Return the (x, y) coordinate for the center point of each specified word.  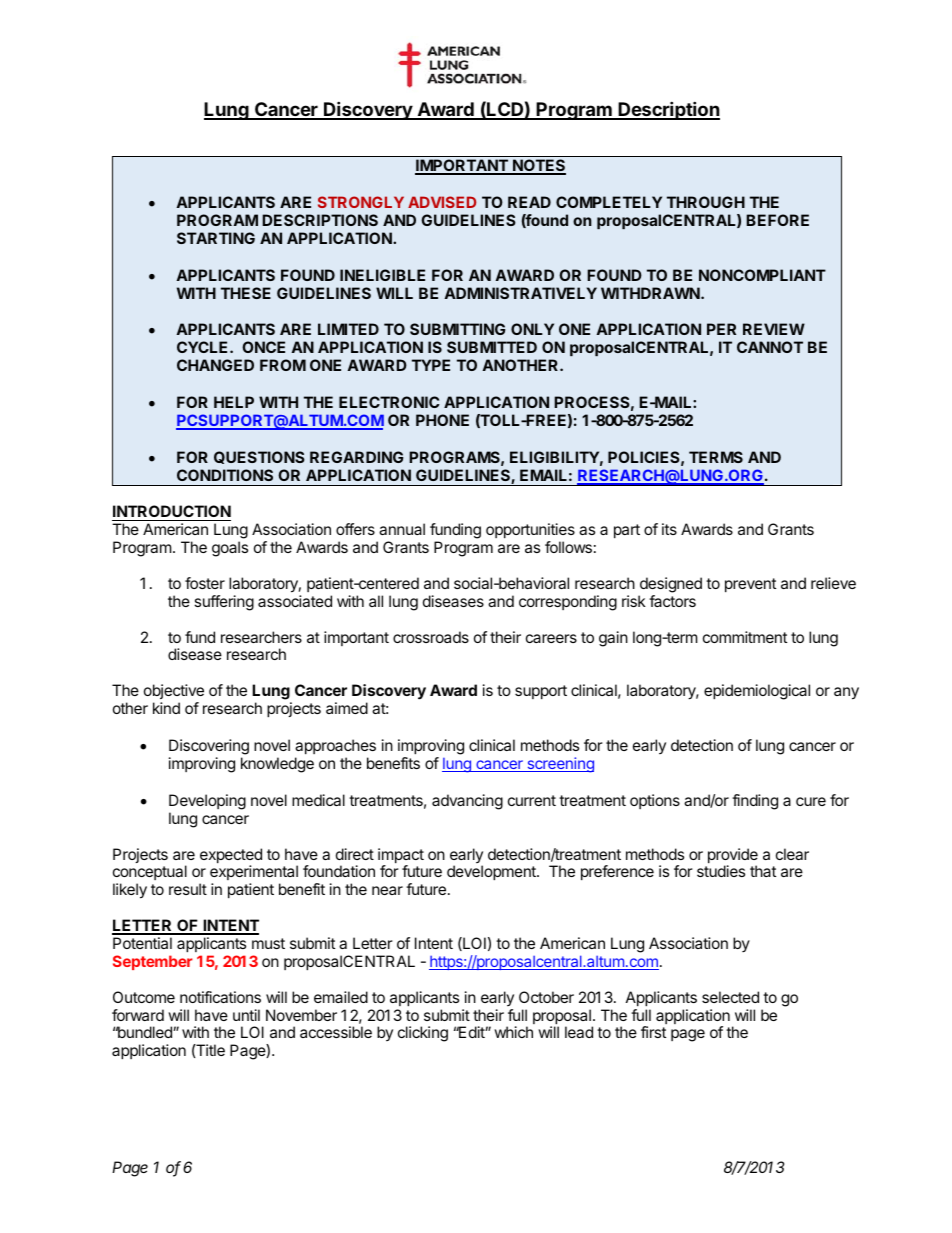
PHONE (442, 420)
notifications (220, 997)
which (513, 1032)
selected (730, 997)
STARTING (216, 238)
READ (529, 202)
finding (755, 802)
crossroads (431, 637)
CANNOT (770, 347)
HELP (234, 402)
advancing (467, 802)
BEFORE (777, 220)
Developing (207, 802)
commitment (745, 637)
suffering (224, 603)
